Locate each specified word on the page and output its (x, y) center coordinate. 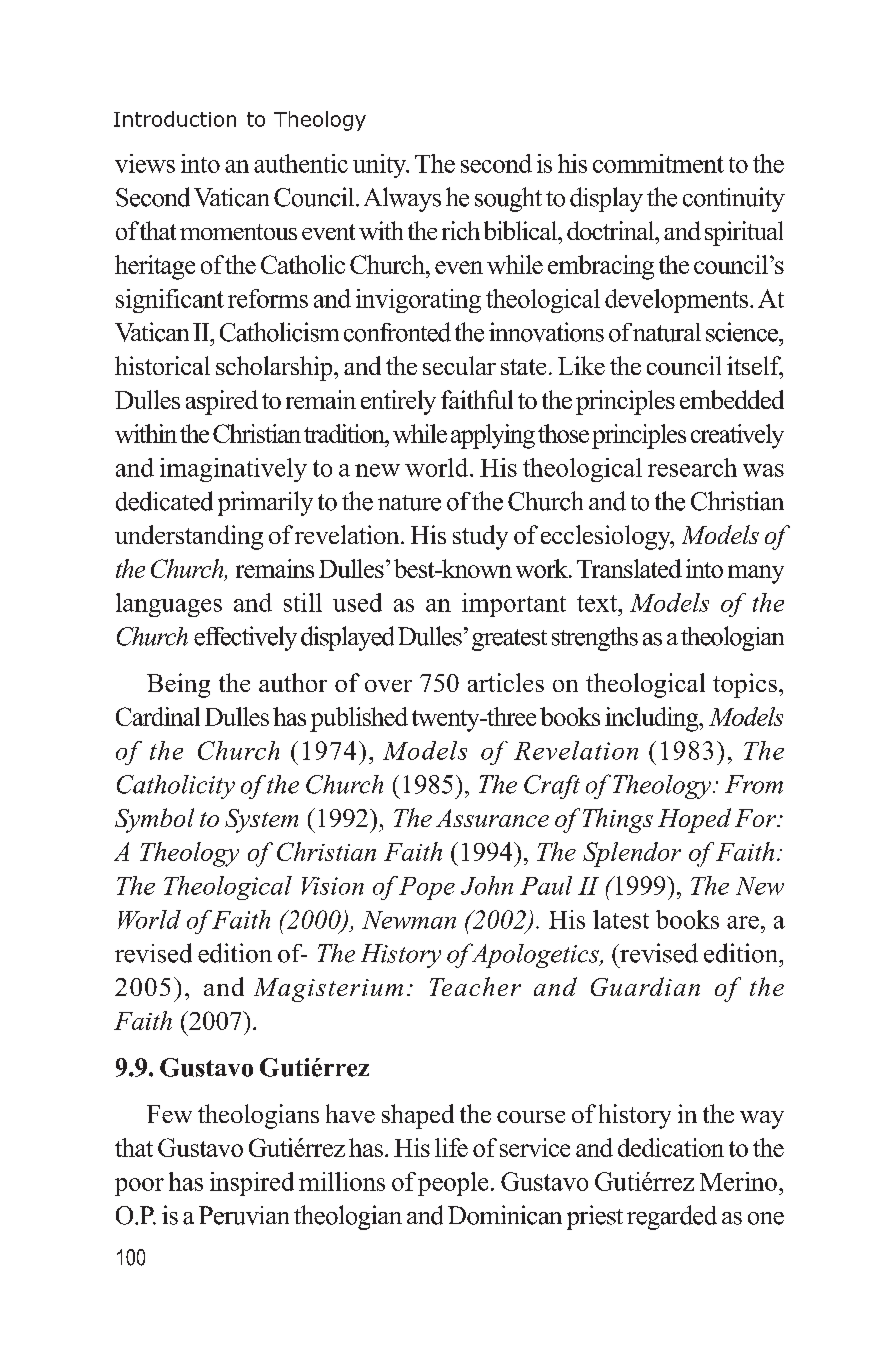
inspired (252, 1184)
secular (459, 365)
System (261, 821)
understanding (189, 537)
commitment (658, 163)
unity (381, 166)
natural (667, 332)
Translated (629, 568)
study (480, 537)
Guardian (645, 986)
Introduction (175, 119)
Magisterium (328, 990)
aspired (222, 402)
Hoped (694, 820)
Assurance (492, 818)
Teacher (475, 986)
